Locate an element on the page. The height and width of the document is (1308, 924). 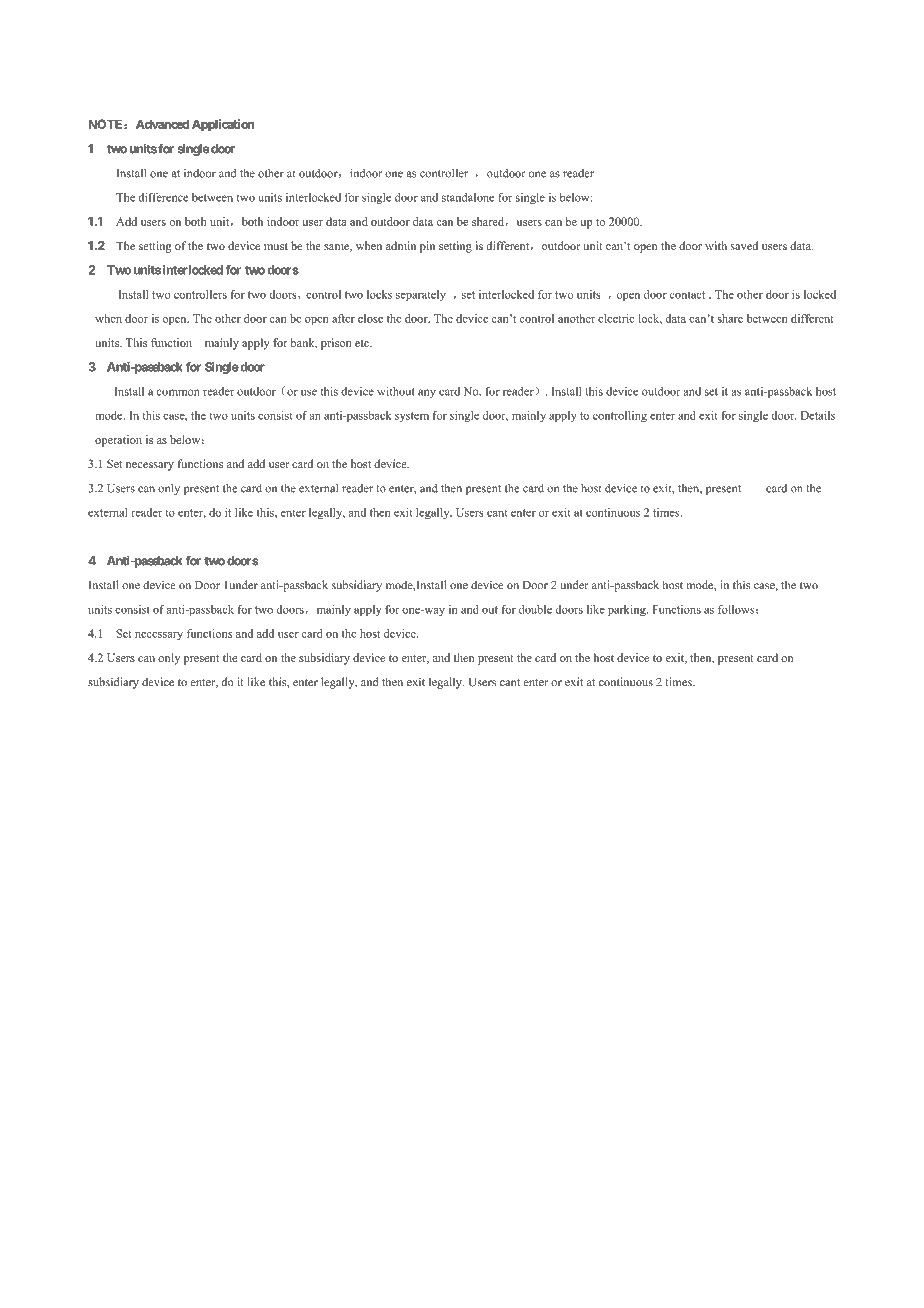
saved is located at coordinates (744, 245).
